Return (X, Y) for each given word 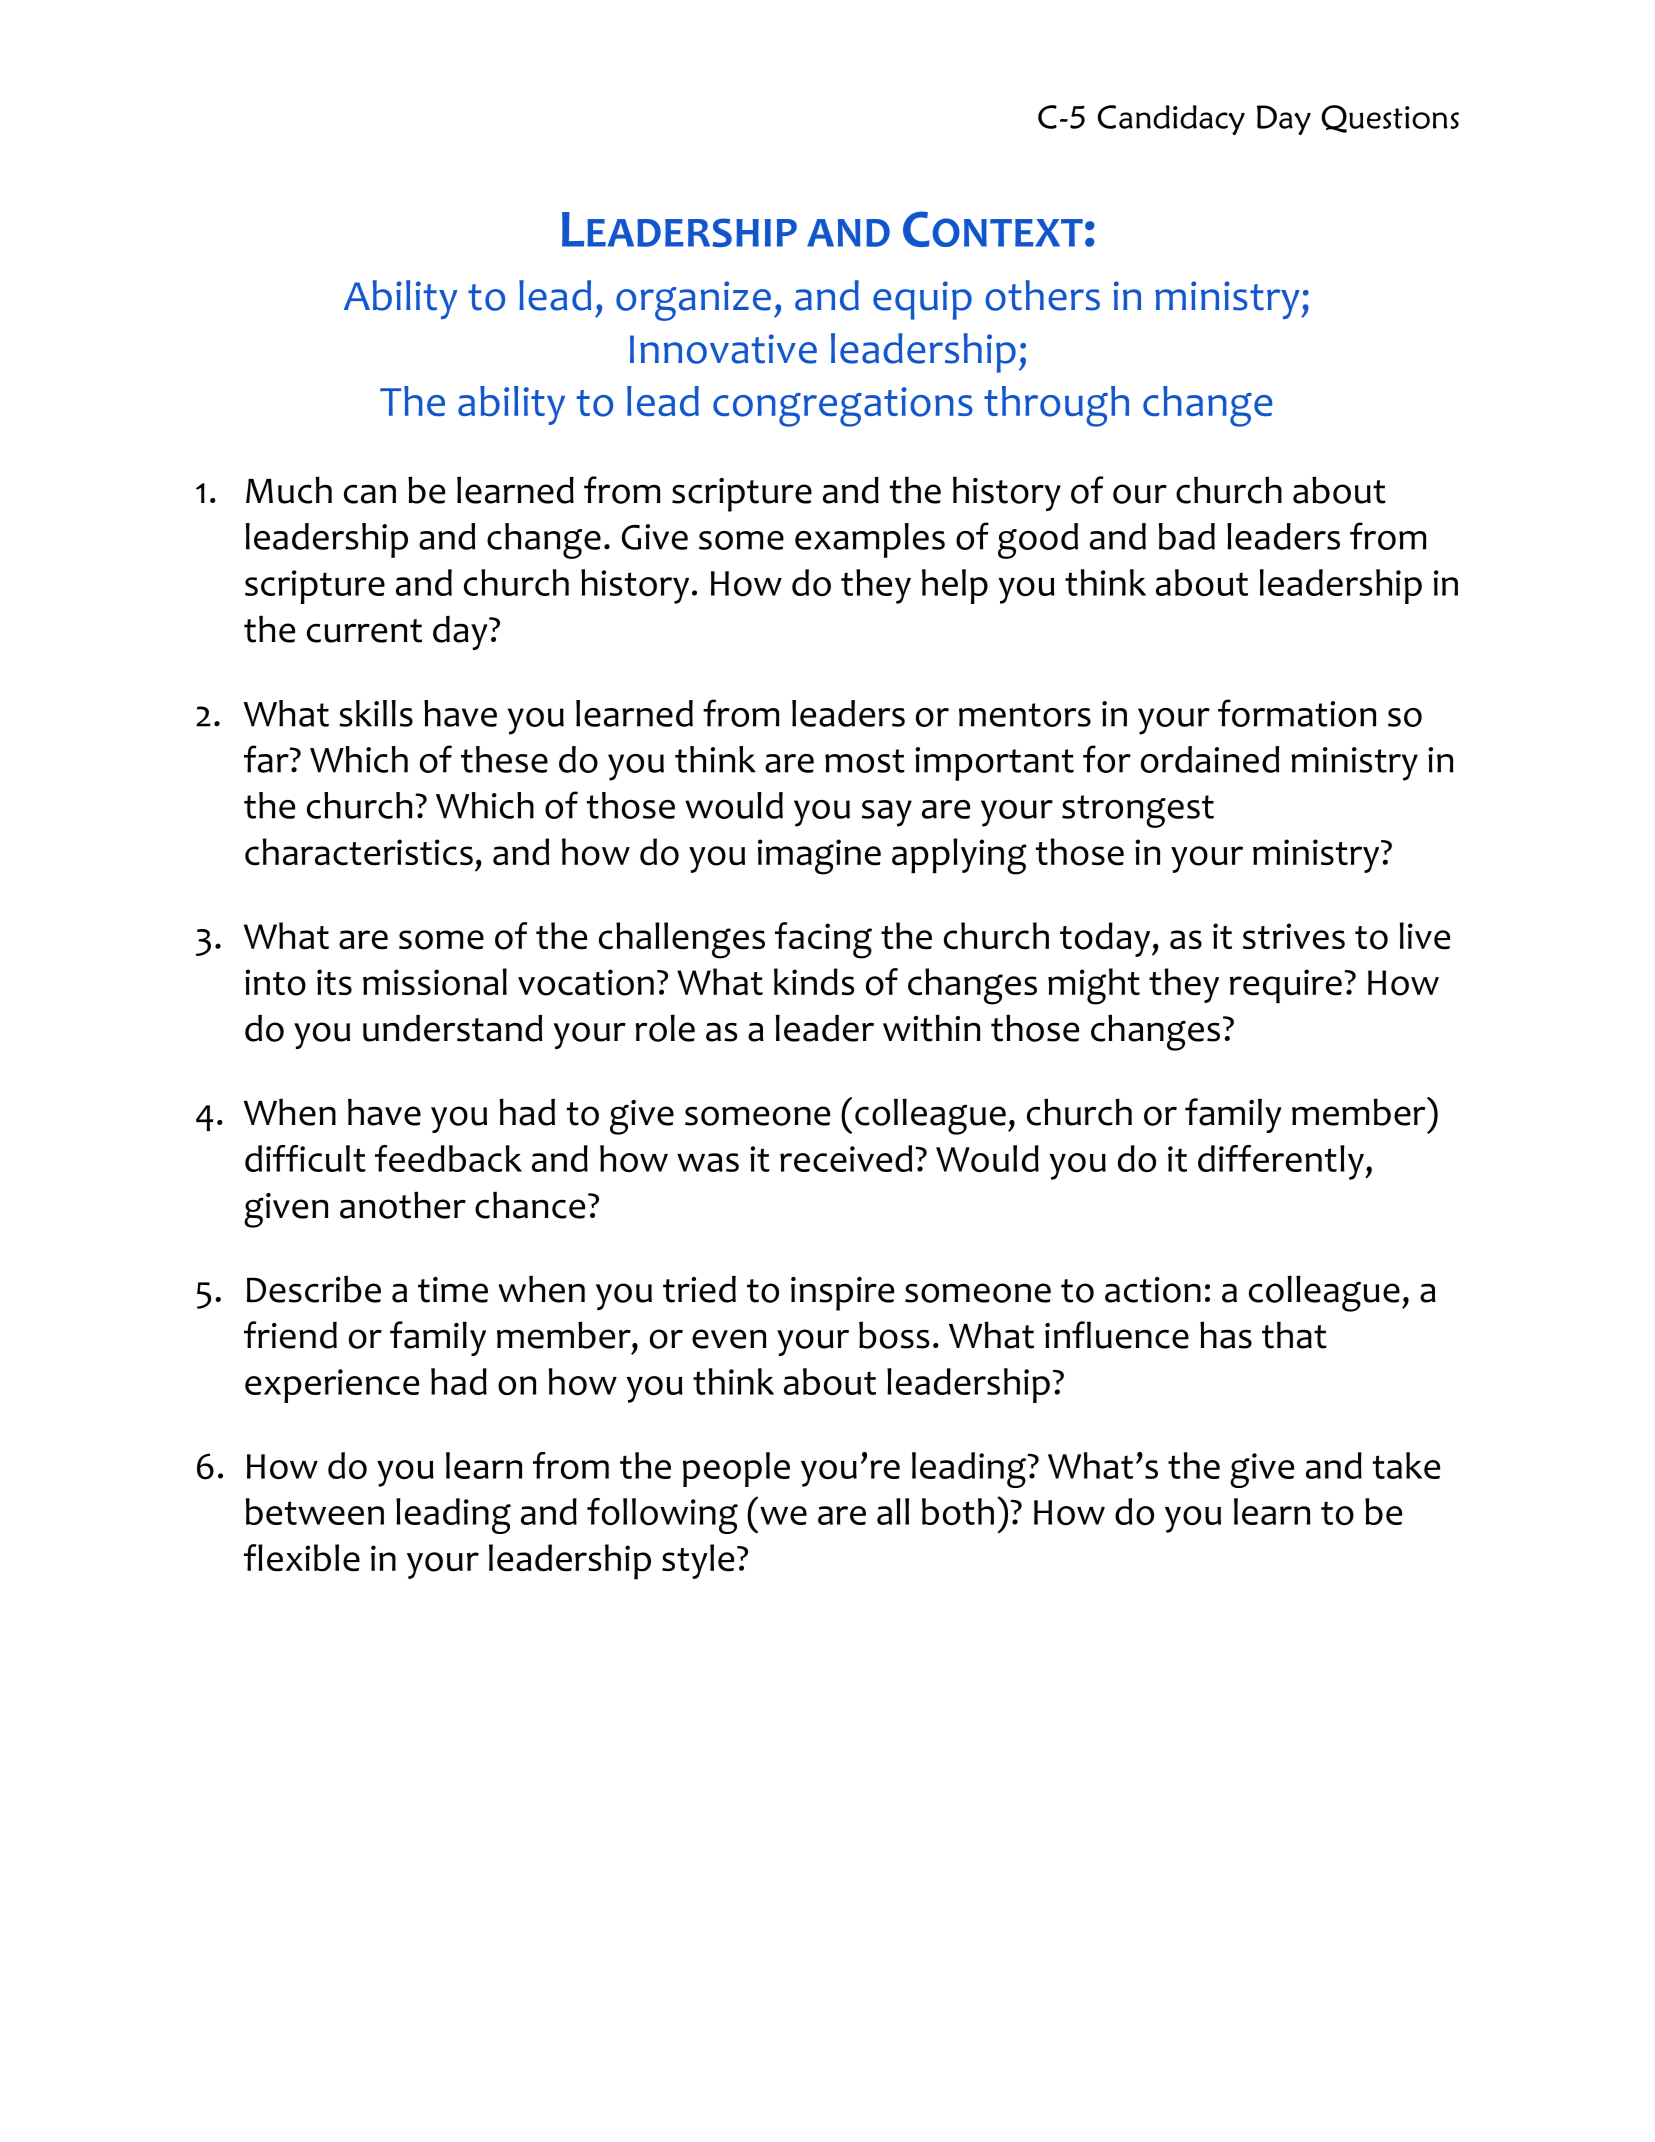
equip (922, 300)
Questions (1390, 119)
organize (693, 301)
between (315, 1511)
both (958, 1511)
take (1406, 1465)
